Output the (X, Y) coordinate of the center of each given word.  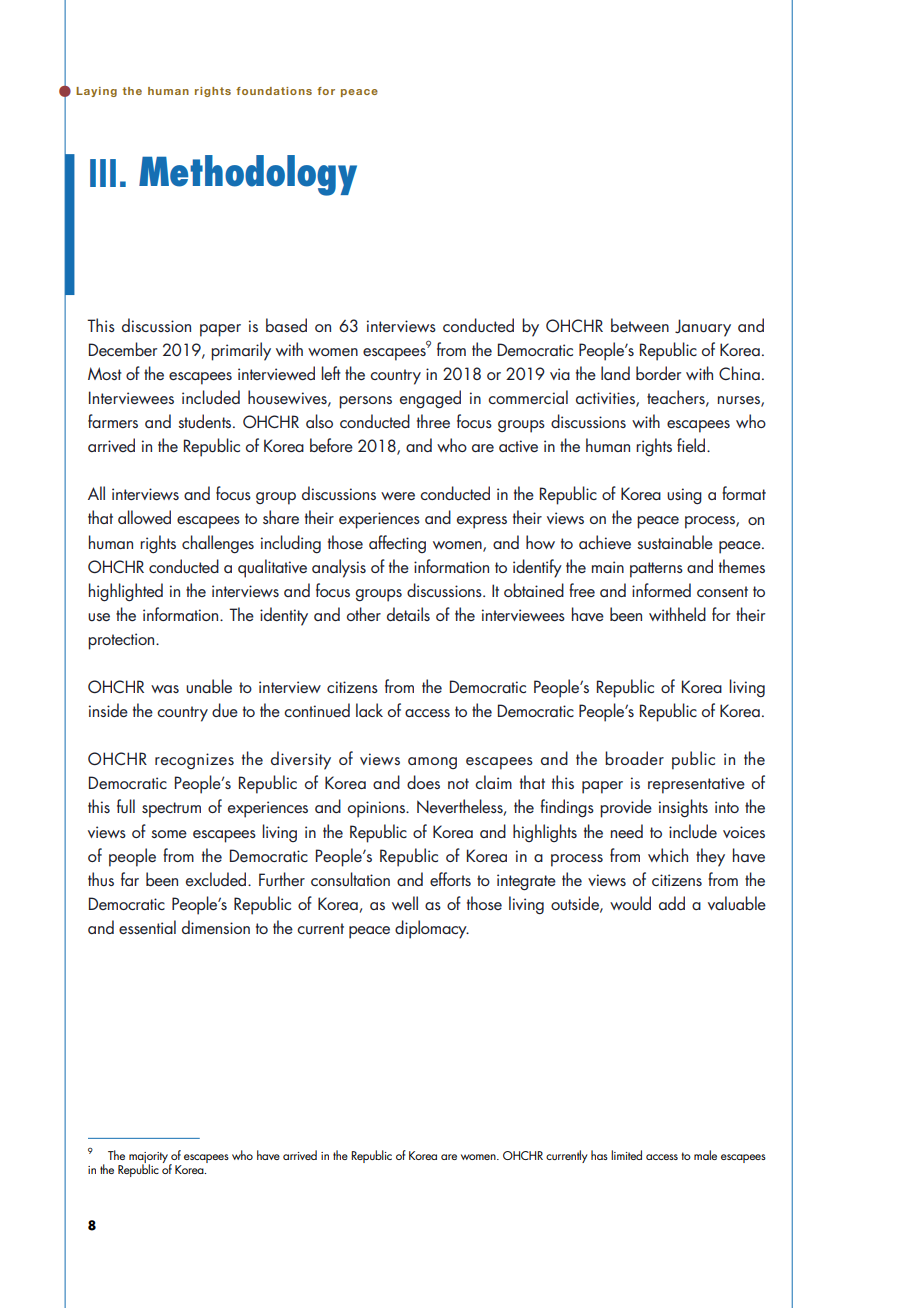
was (165, 689)
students (206, 421)
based (286, 325)
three (433, 421)
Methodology (248, 175)
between (640, 325)
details (408, 614)
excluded (217, 879)
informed (661, 590)
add (672, 903)
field (692, 445)
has (599, 1155)
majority (148, 1158)
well (405, 903)
